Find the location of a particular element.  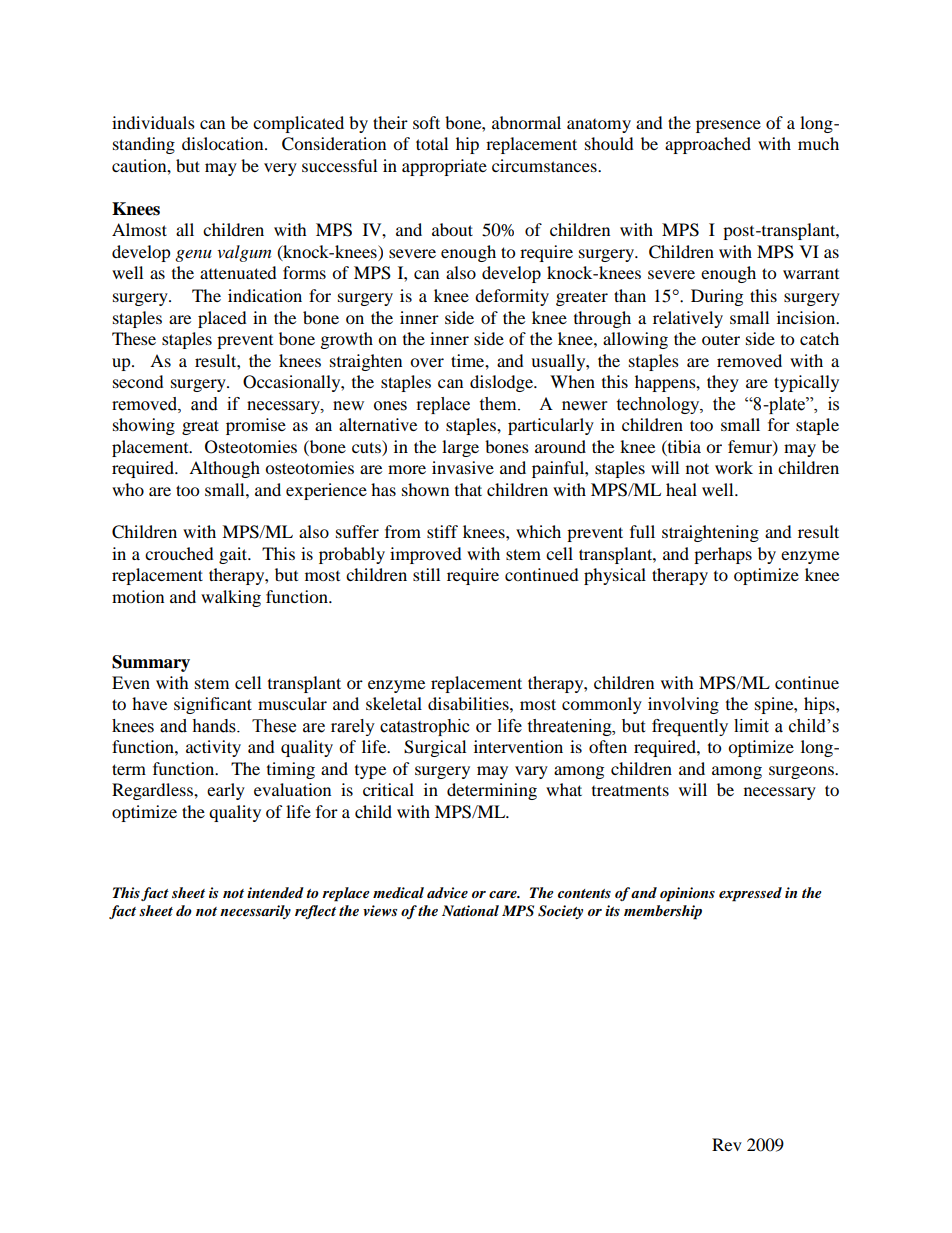

perhaps is located at coordinates (723, 555).
